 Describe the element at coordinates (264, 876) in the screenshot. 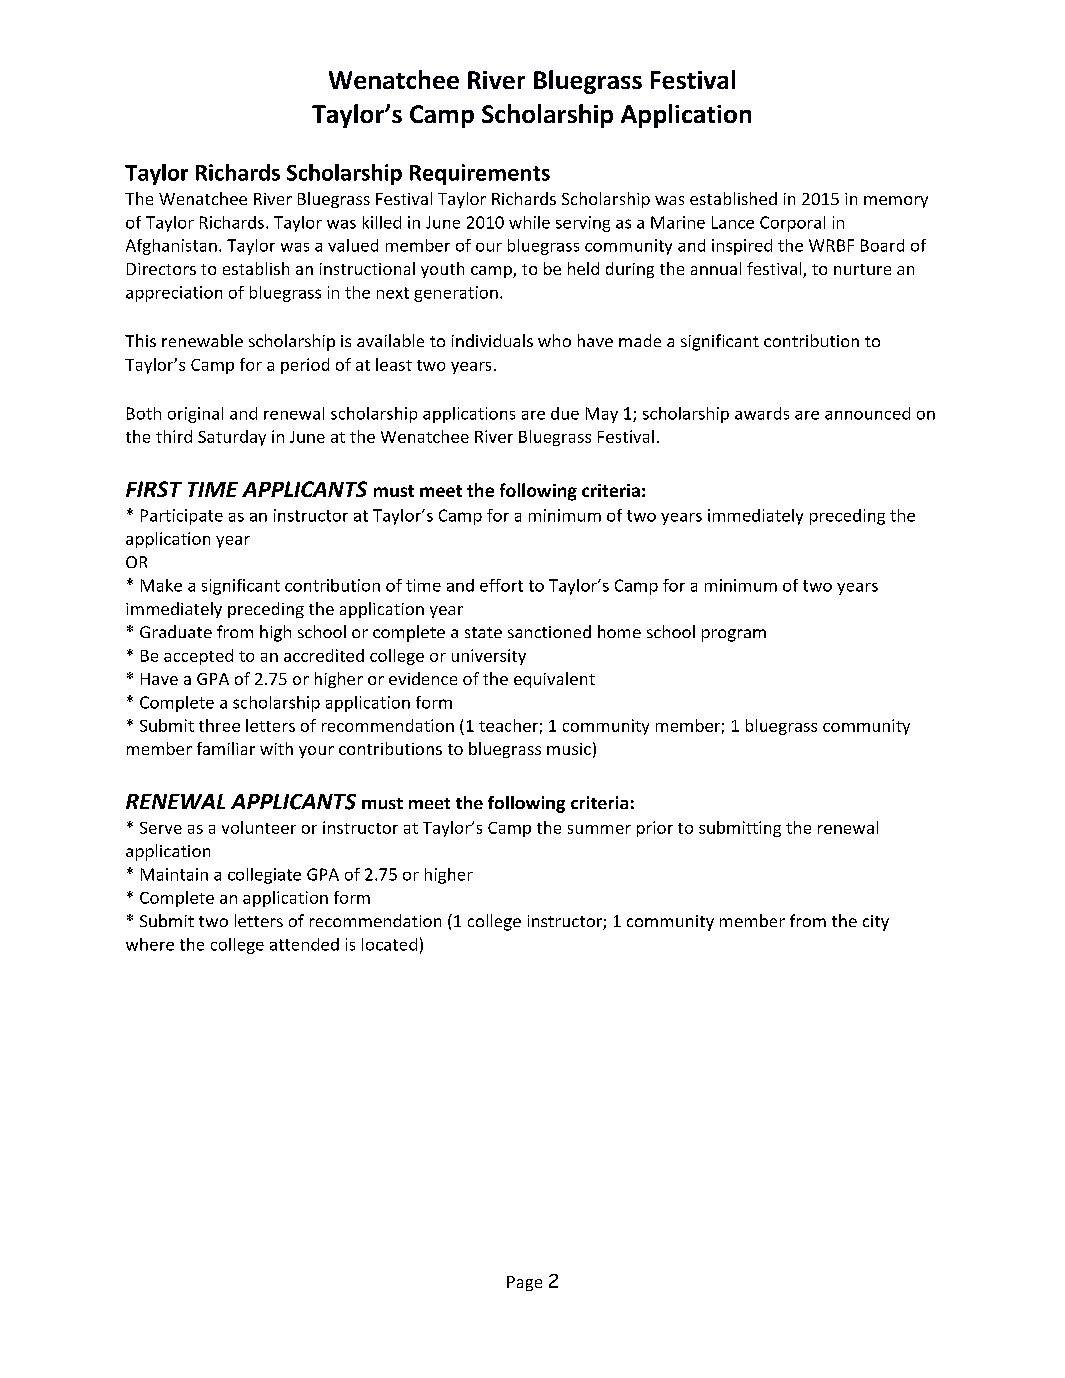

I see `collegiate` at that location.
